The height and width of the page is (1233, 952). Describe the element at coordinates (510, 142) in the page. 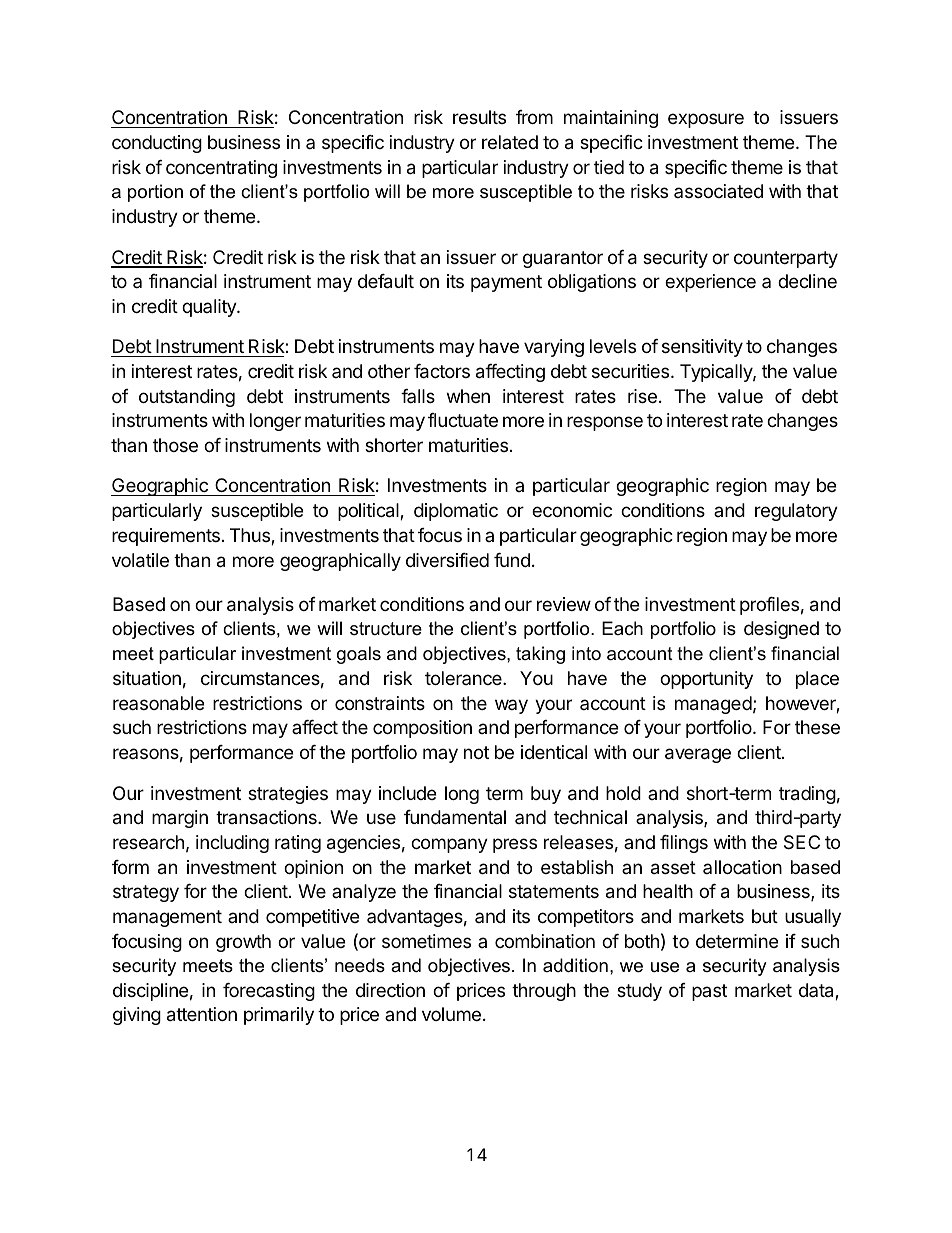

I see `related` at that location.
